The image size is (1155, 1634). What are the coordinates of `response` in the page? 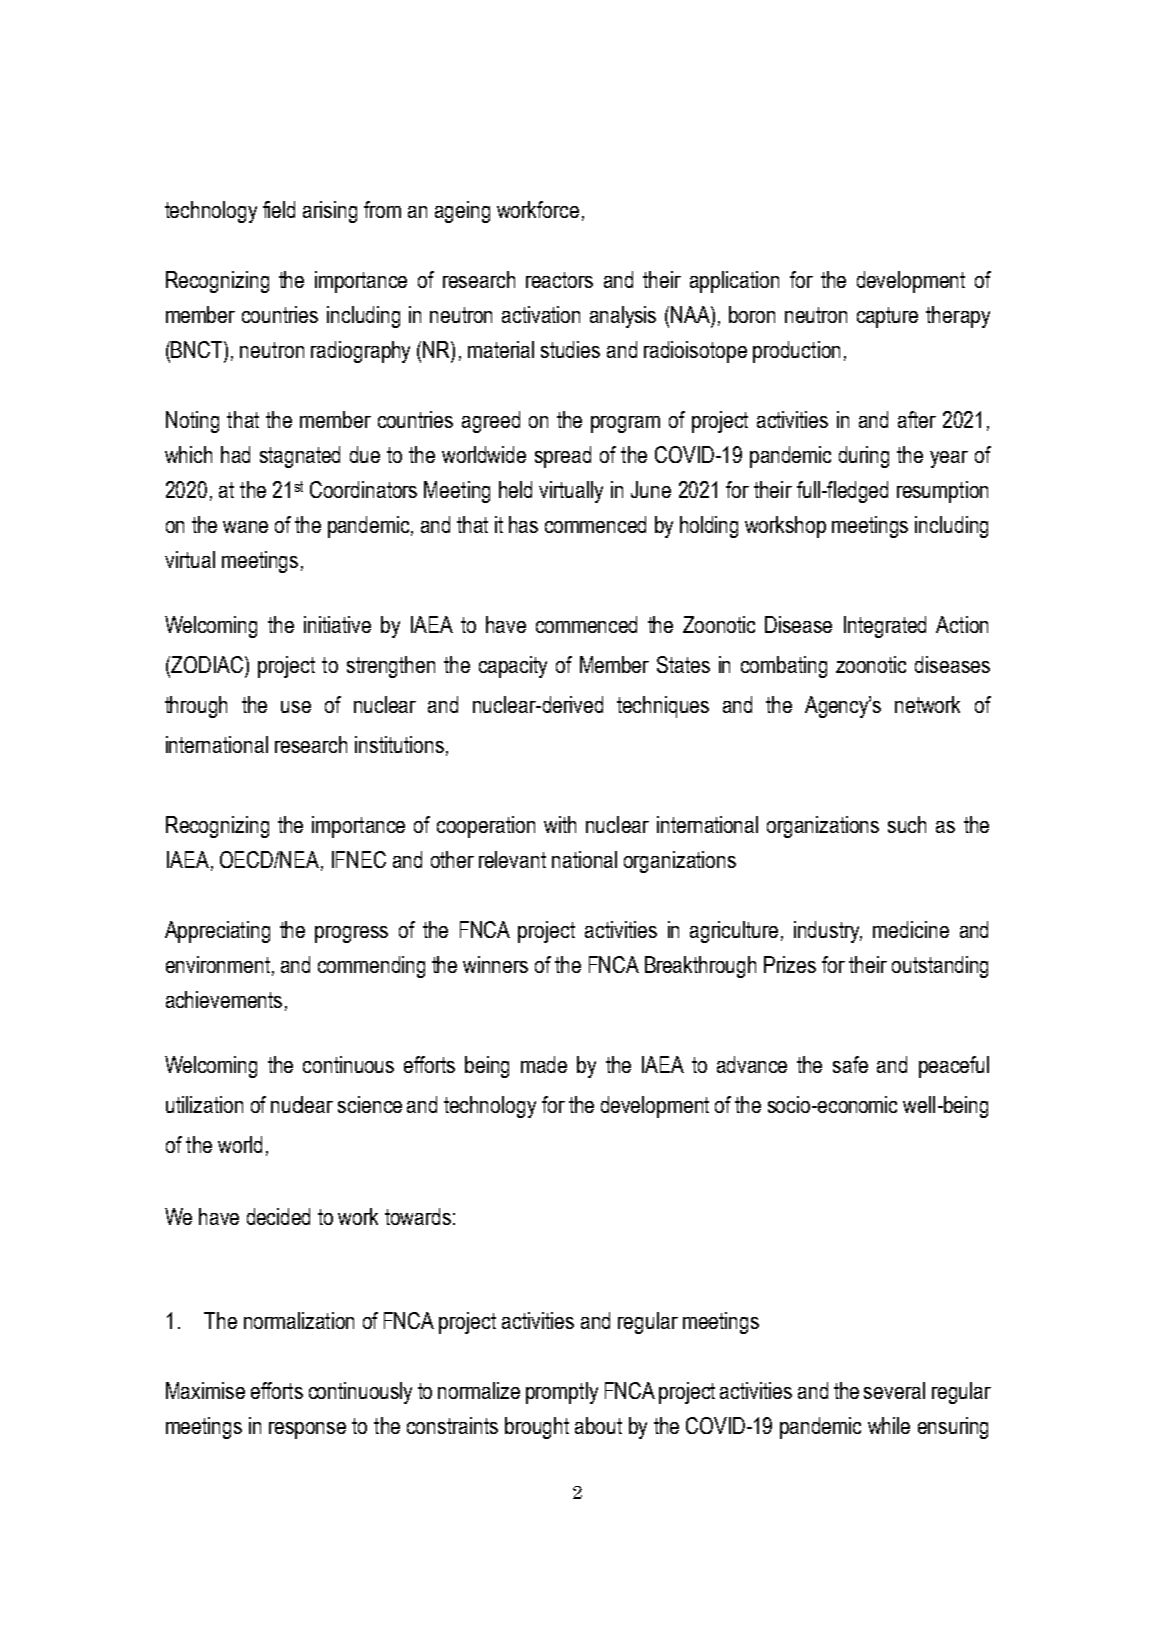 It's located at (307, 1430).
